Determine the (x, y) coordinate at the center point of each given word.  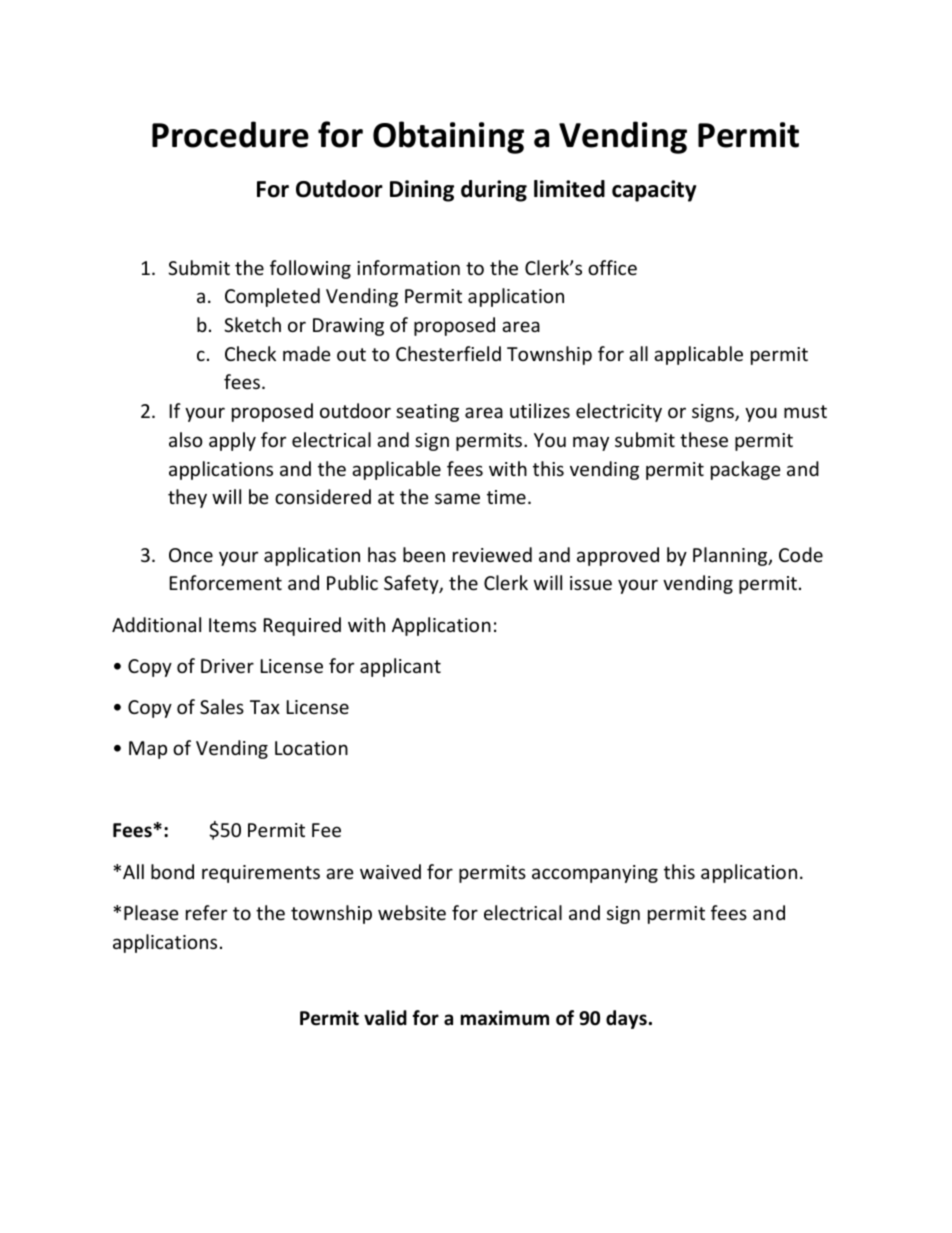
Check (250, 353)
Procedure (230, 134)
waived (390, 871)
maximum (505, 1018)
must (805, 411)
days (626, 1019)
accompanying (595, 874)
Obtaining (448, 137)
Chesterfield (448, 353)
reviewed (492, 554)
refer (206, 912)
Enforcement (226, 582)
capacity (654, 191)
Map (148, 750)
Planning (731, 556)
